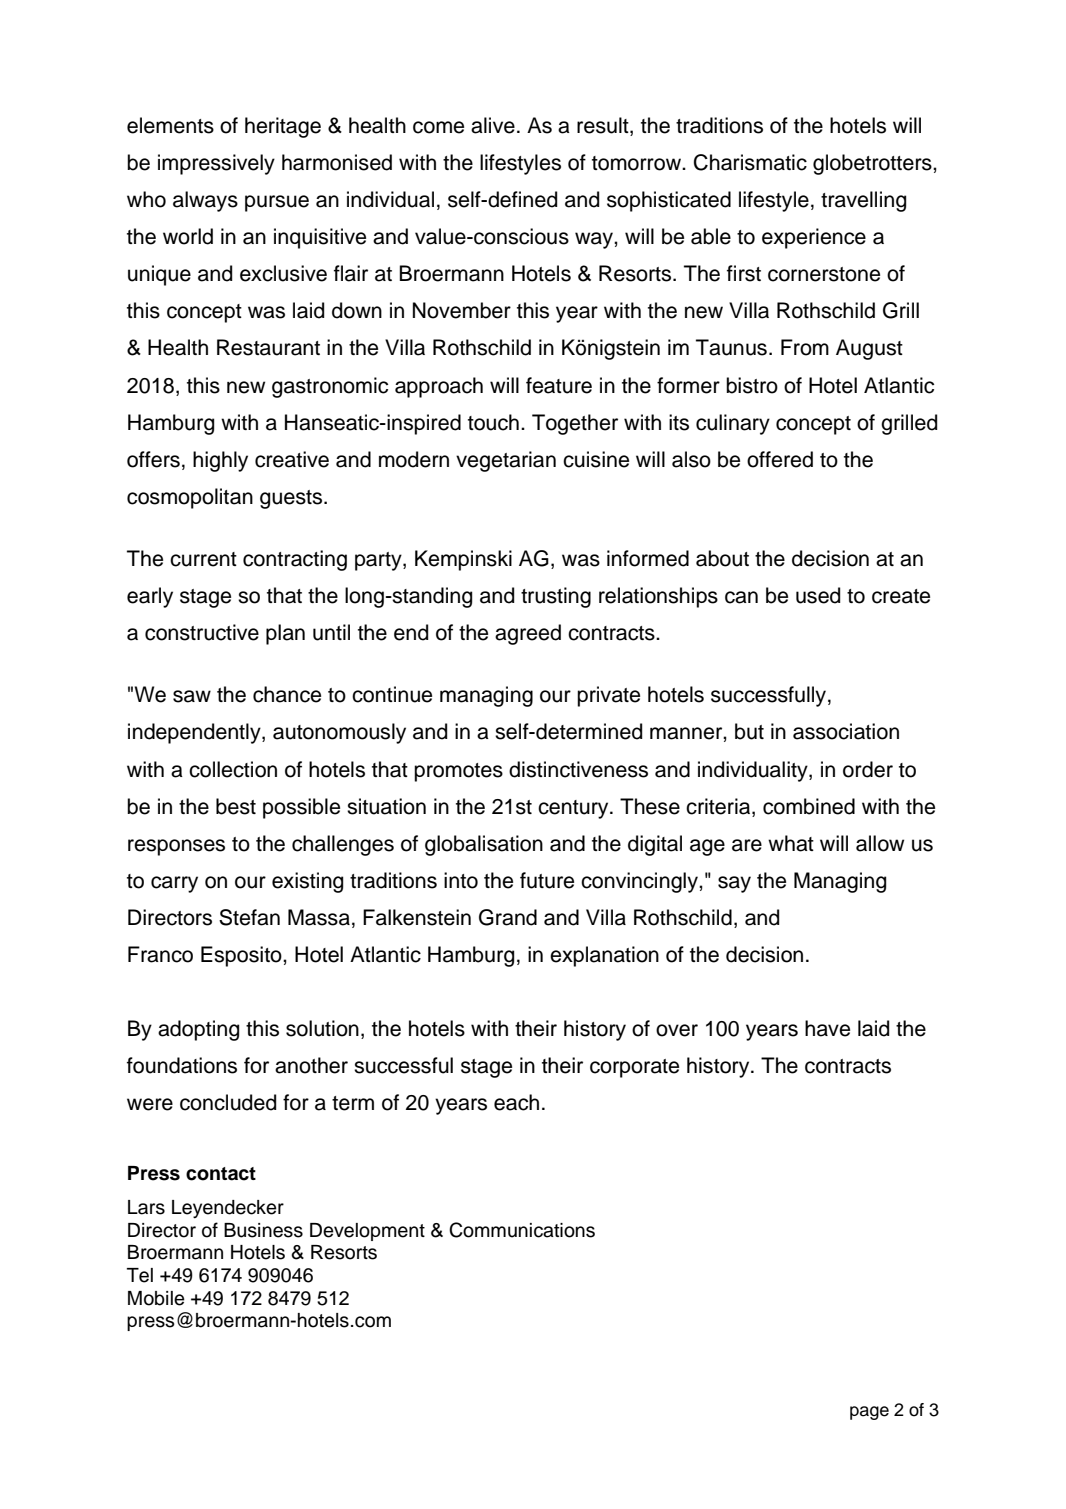 Image resolution: width=1066 pixels, height=1509 pixels. What do you see at coordinates (205, 201) in the screenshot?
I see `always` at bounding box center [205, 201].
